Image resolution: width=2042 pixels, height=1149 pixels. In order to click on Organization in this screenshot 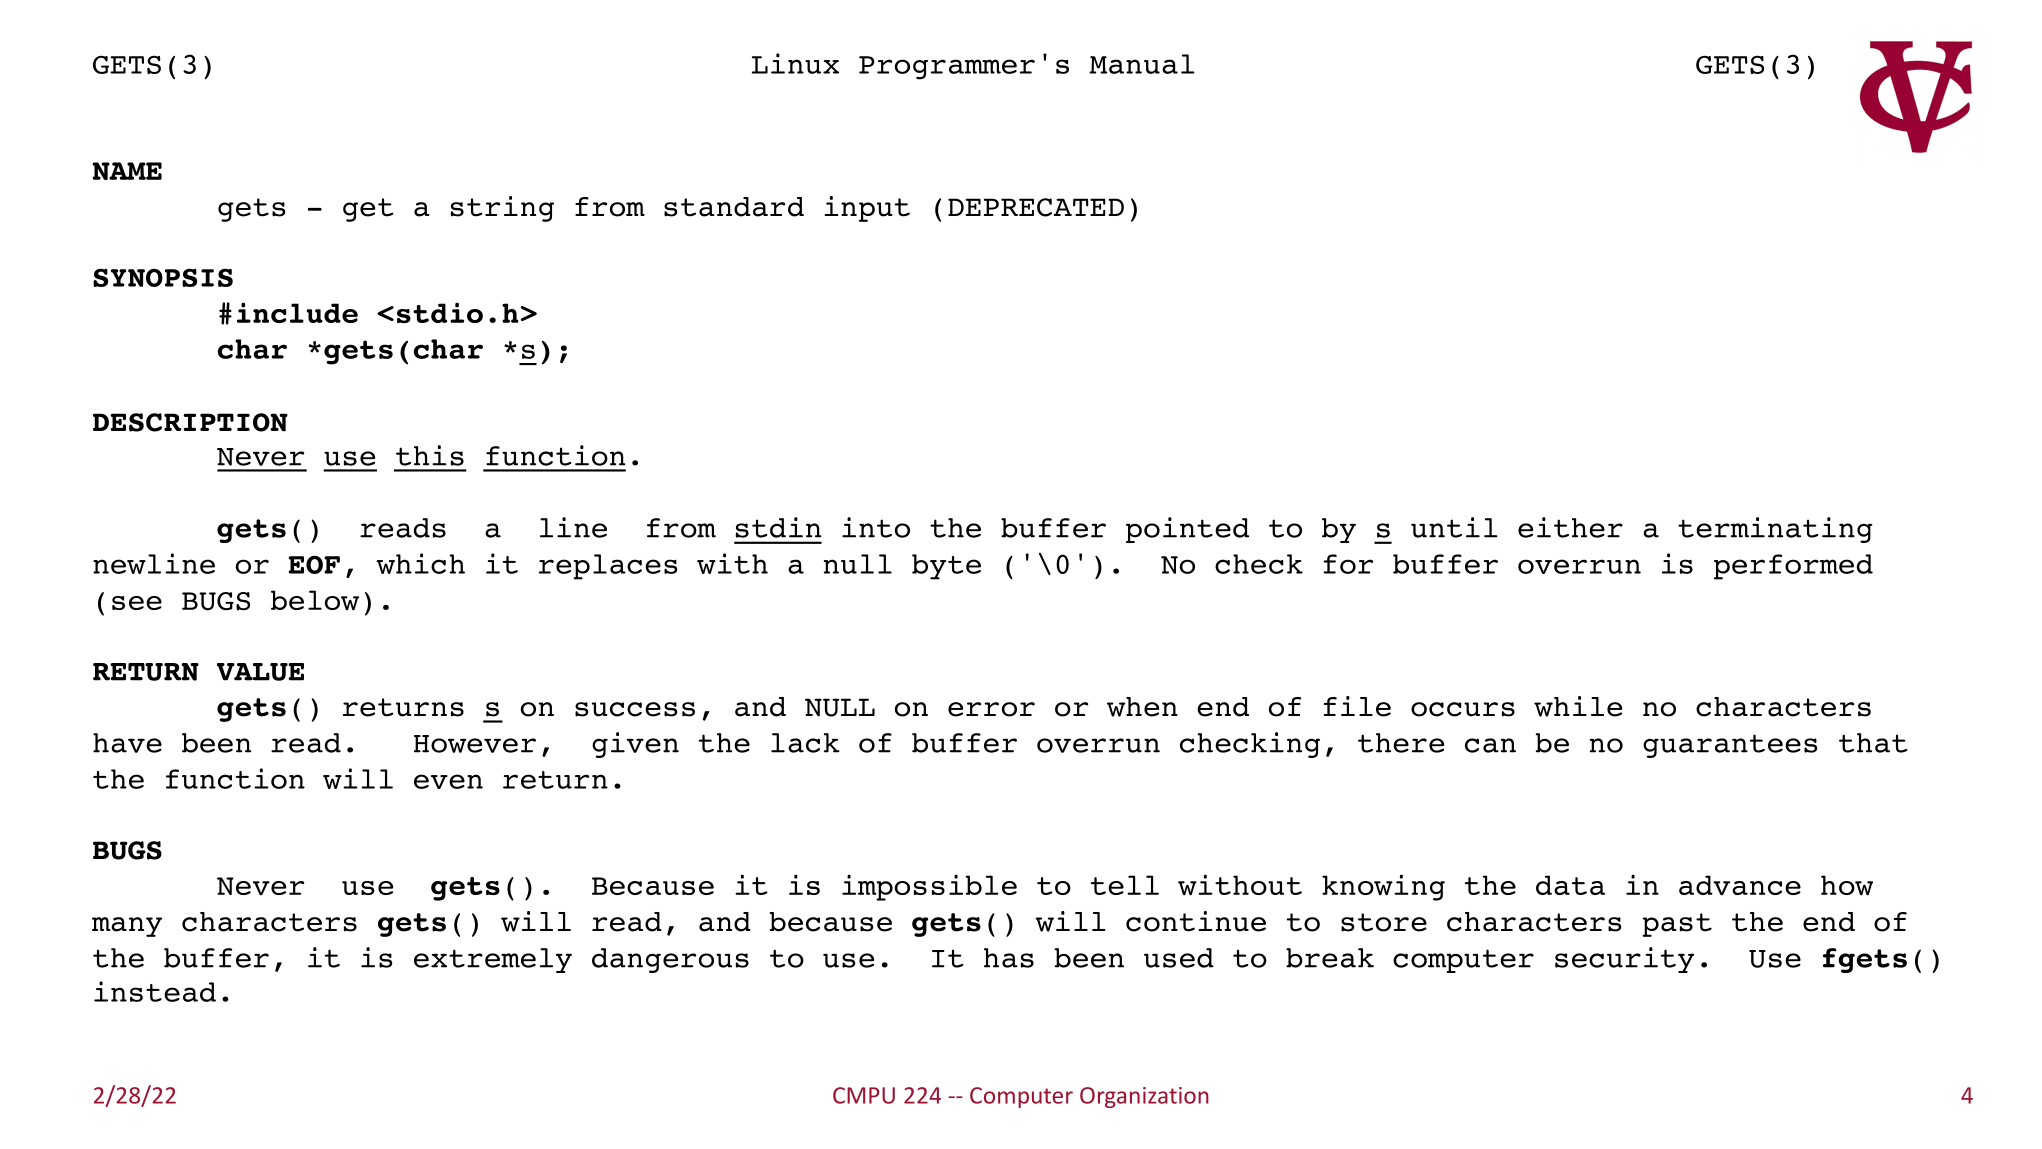, I will do `click(1144, 1097)`.
